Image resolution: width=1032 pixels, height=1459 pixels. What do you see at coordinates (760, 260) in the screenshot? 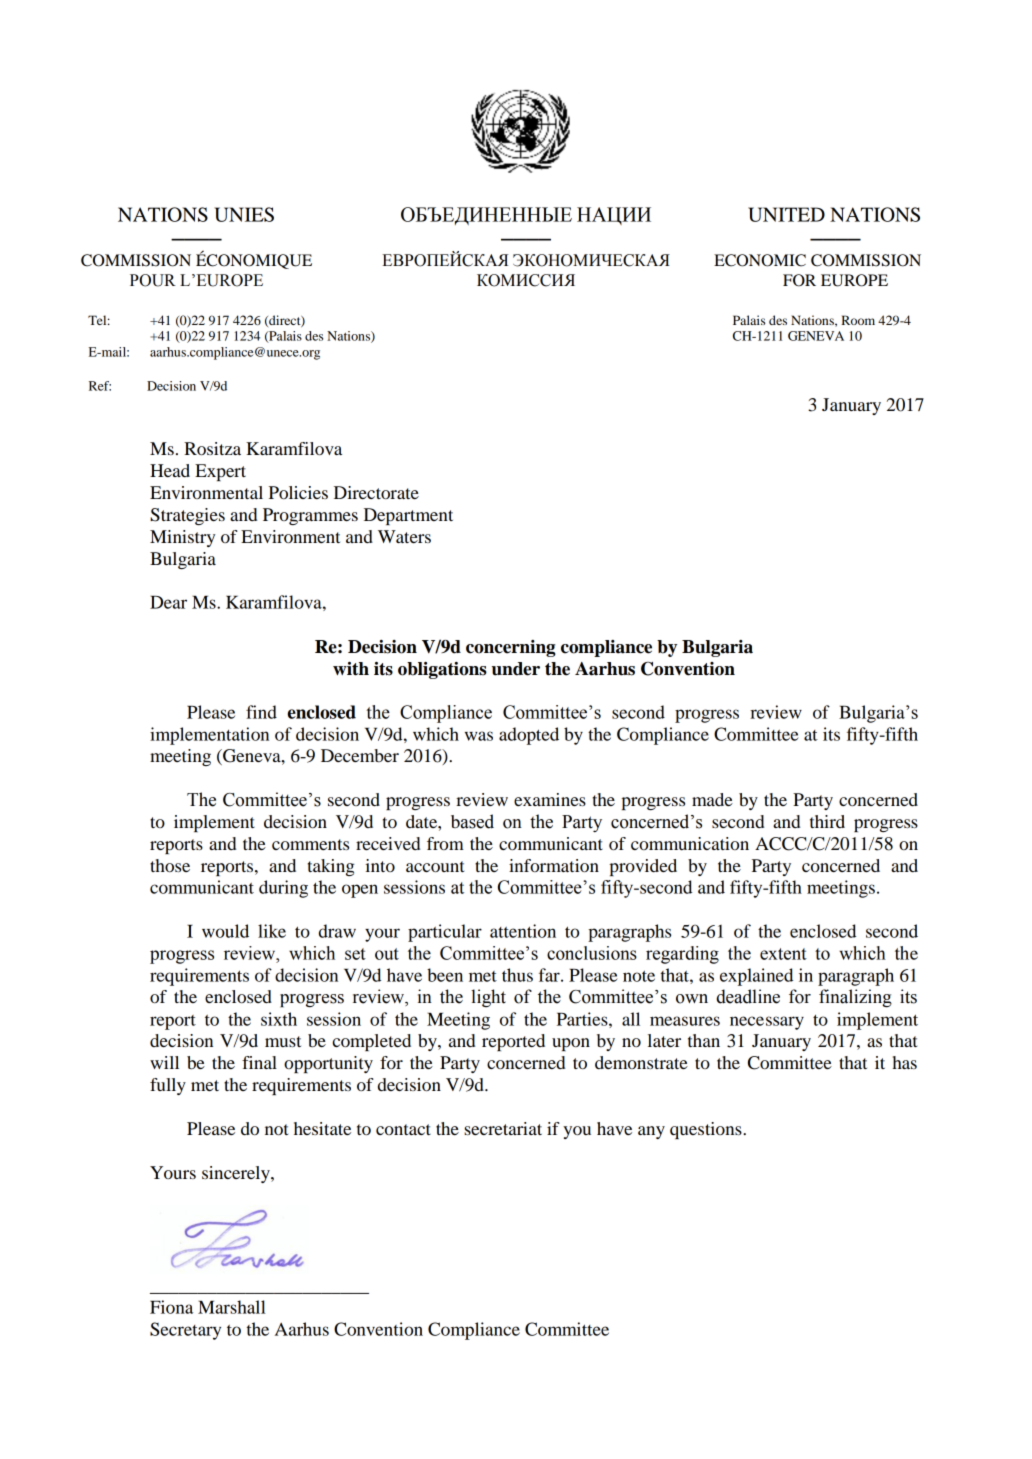
I see `ECONOMIC` at bounding box center [760, 260].
